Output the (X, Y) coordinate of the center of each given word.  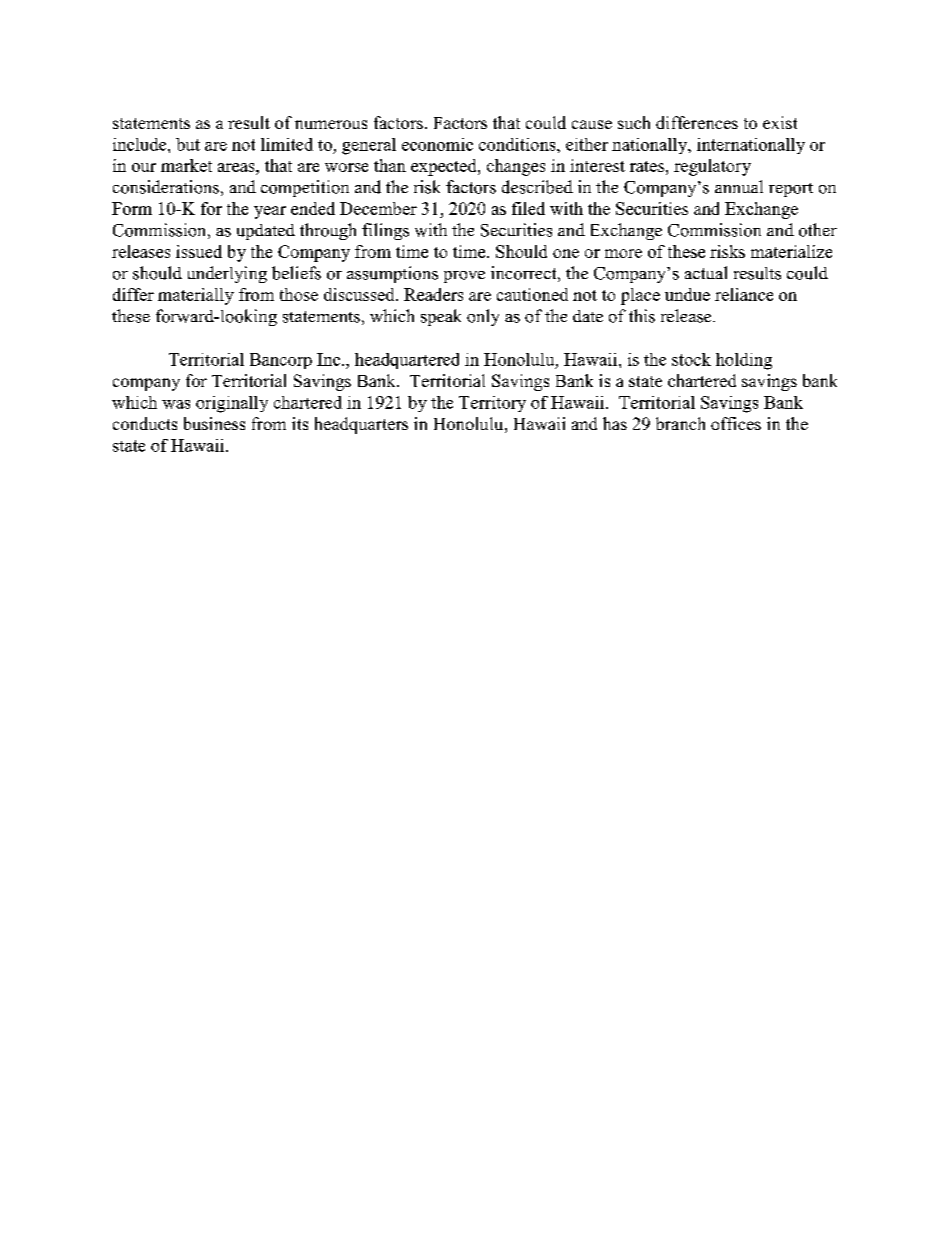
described (537, 187)
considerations (166, 187)
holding (744, 361)
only (483, 317)
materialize (791, 251)
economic (437, 144)
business (214, 423)
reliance (744, 294)
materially (196, 296)
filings (385, 231)
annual (739, 186)
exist (780, 122)
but (188, 144)
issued (199, 251)
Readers (433, 294)
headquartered (407, 361)
